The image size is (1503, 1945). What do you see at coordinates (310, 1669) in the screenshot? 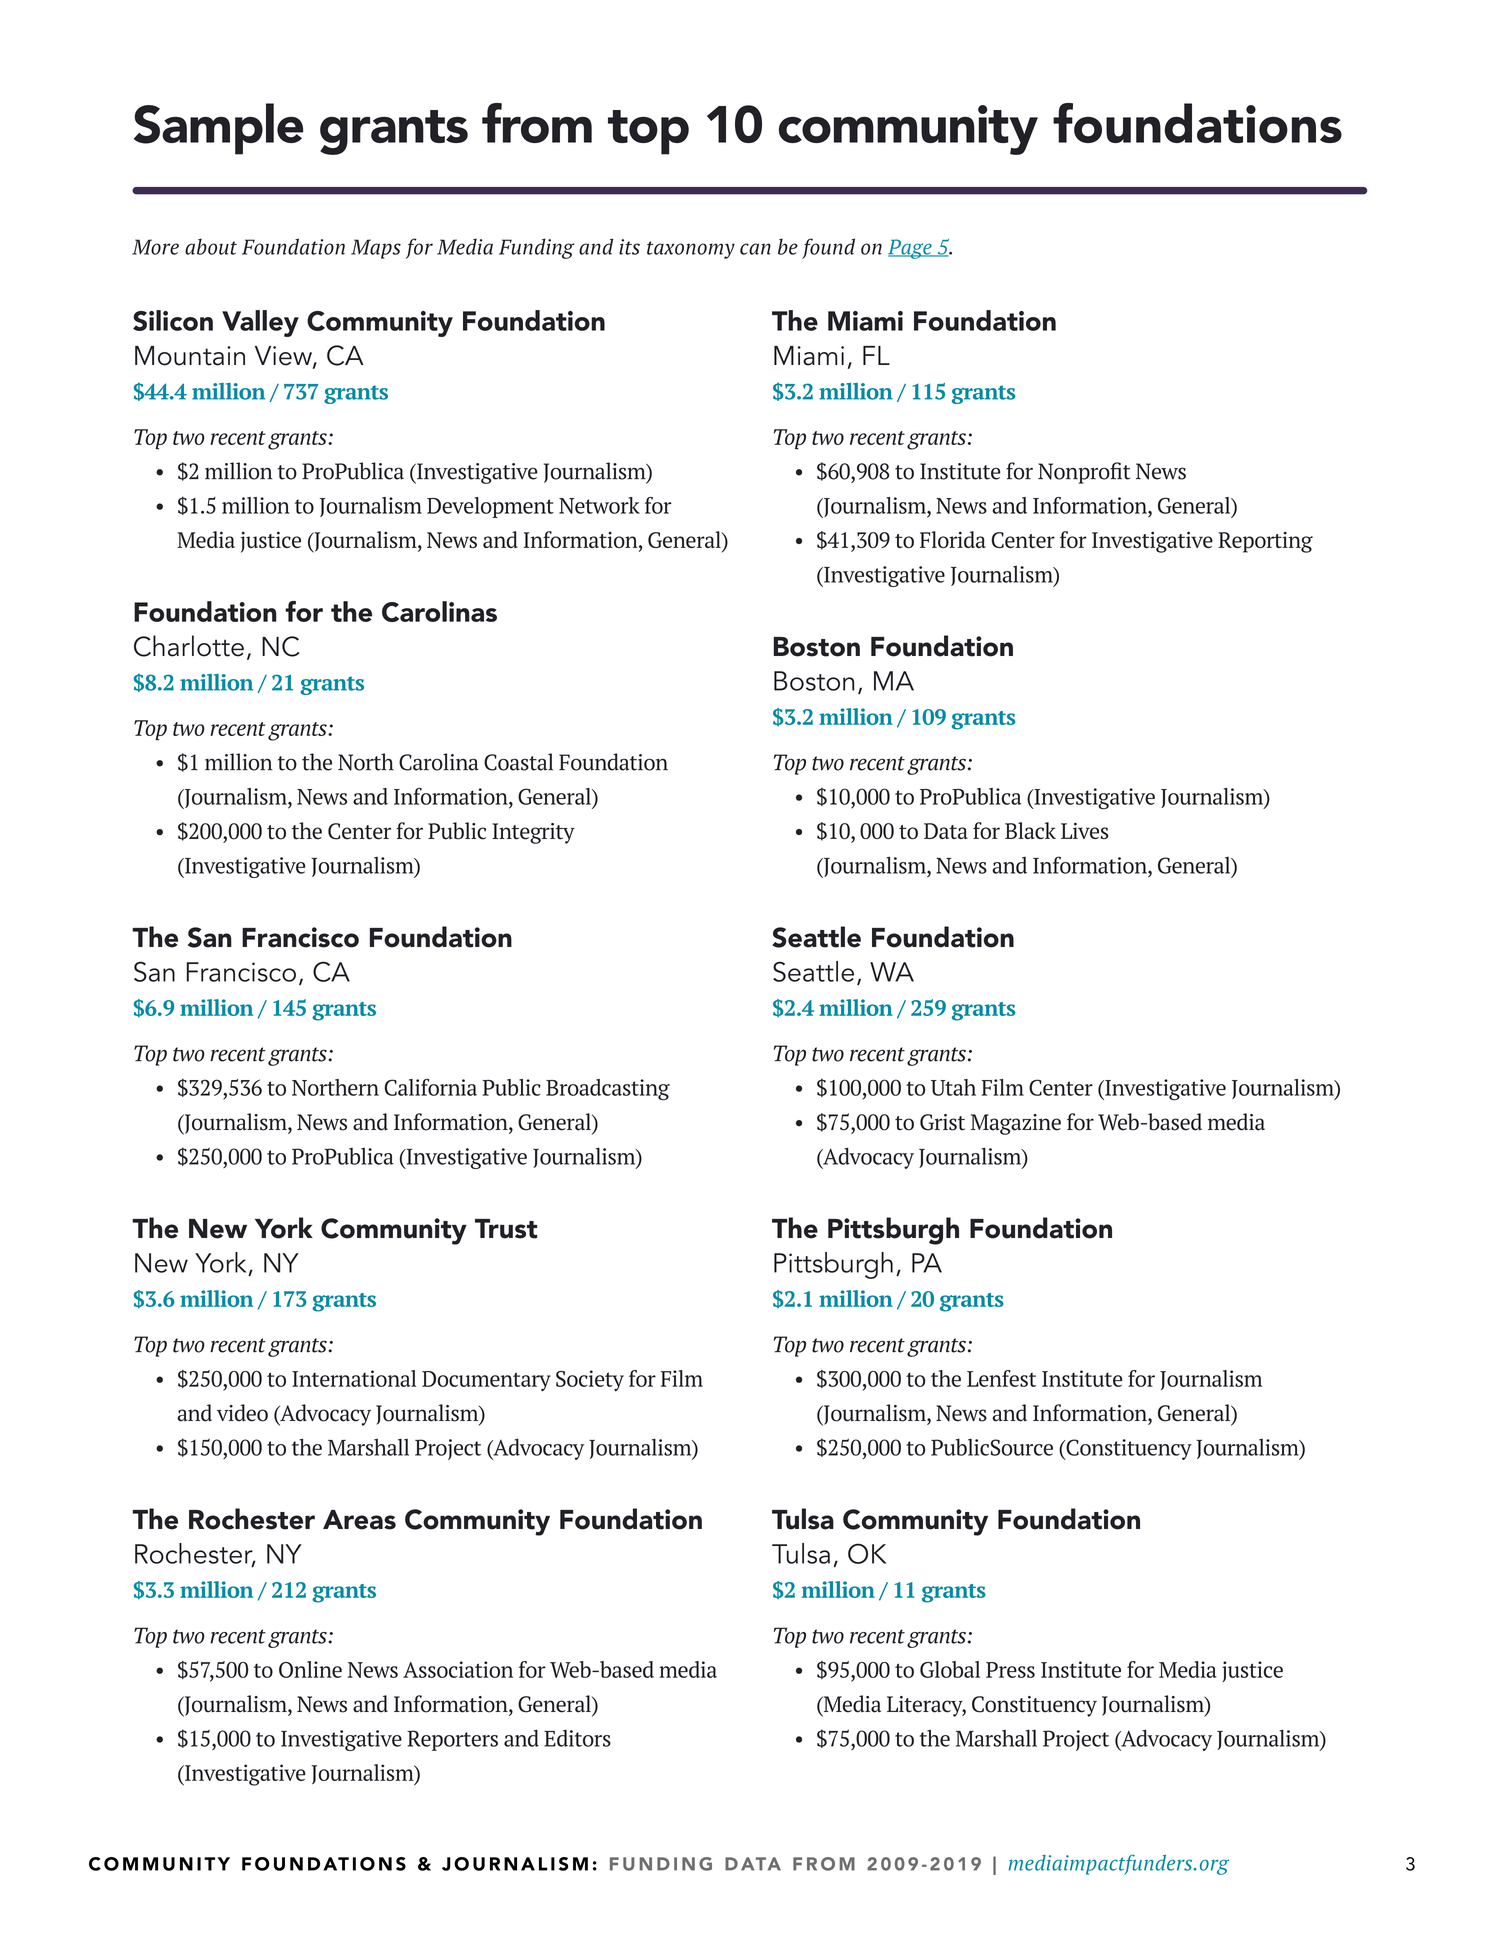
I see `Online` at bounding box center [310, 1669].
